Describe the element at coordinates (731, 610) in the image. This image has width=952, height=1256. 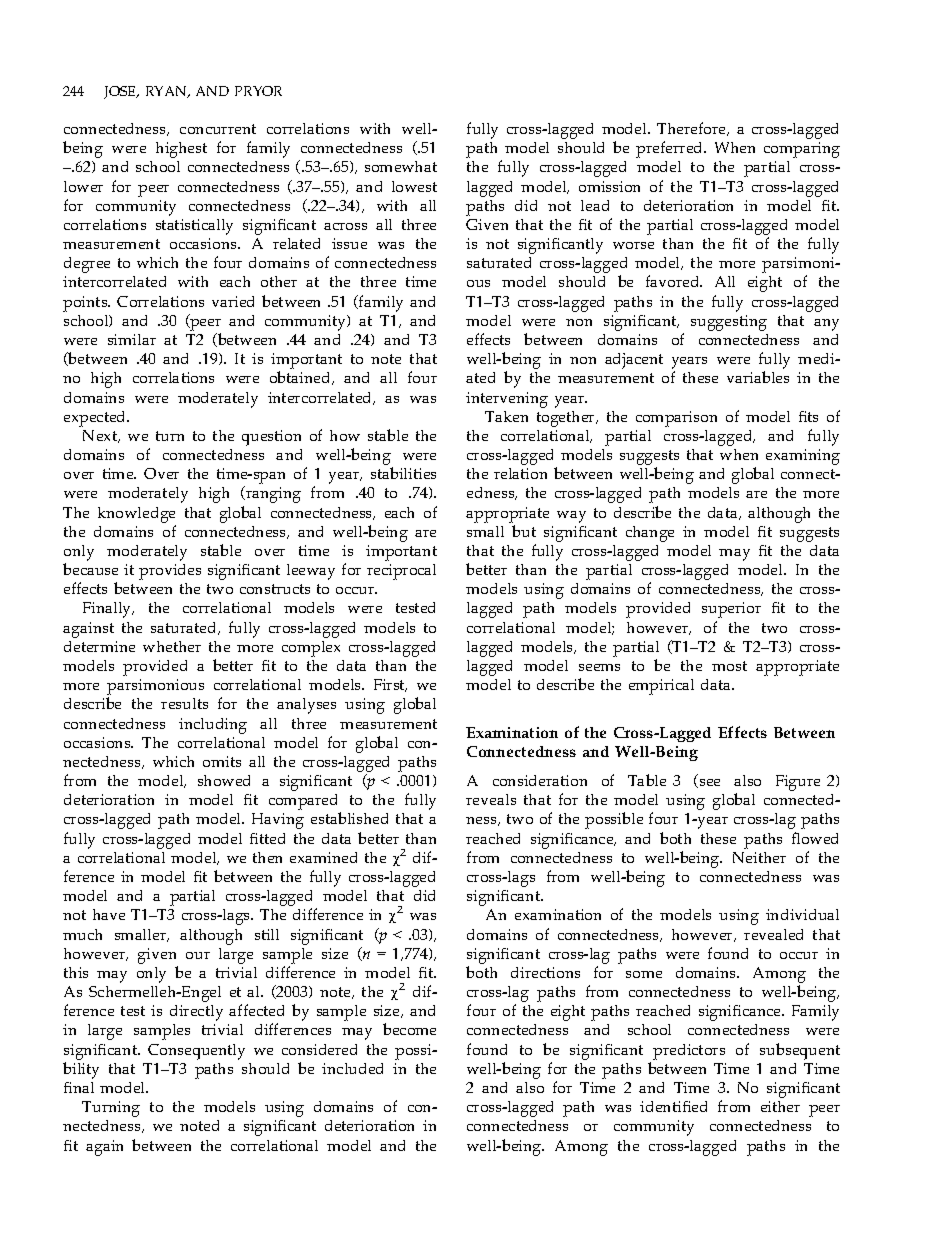
I see `superior` at that location.
